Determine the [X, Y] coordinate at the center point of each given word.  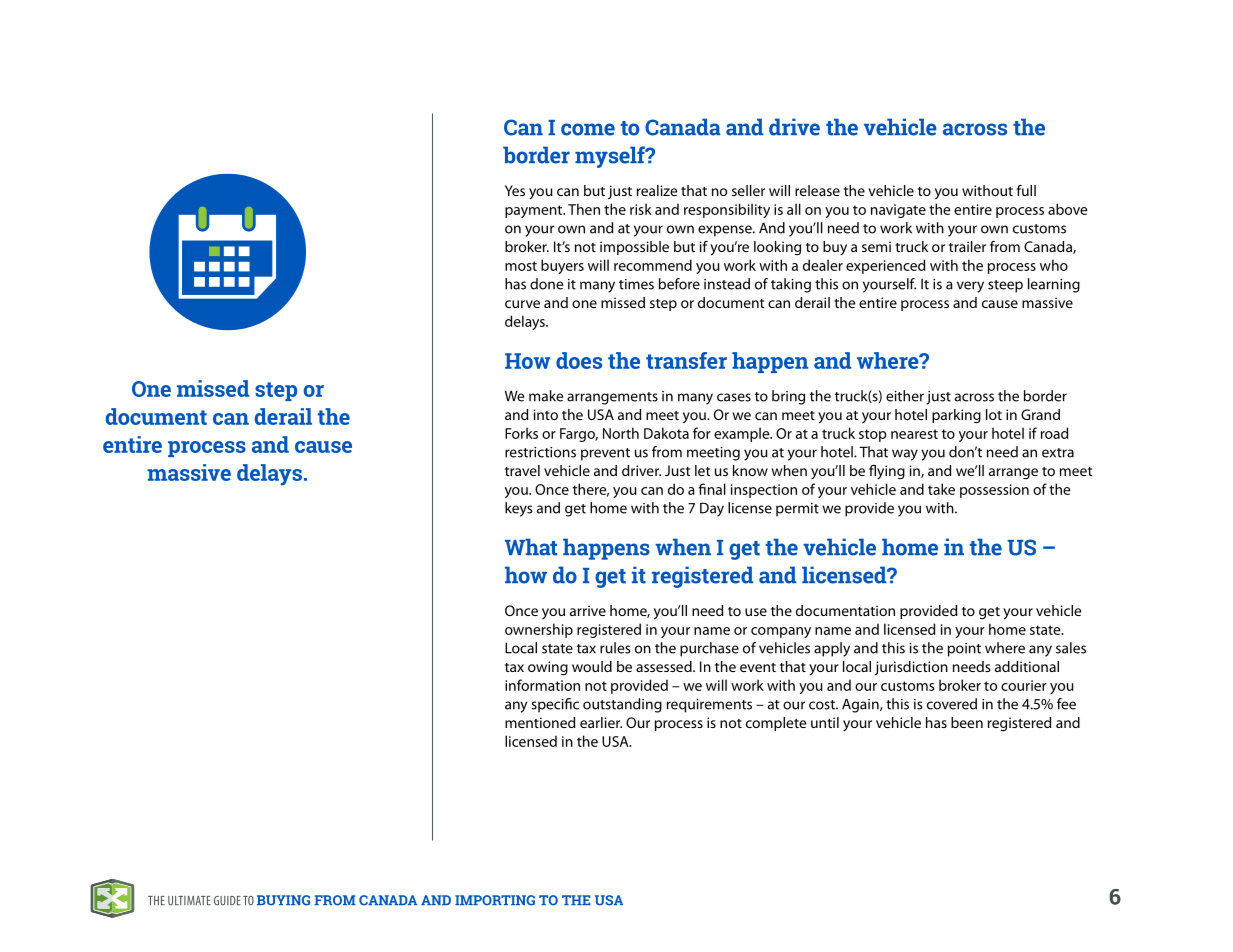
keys [519, 509]
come [588, 129]
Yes [515, 190]
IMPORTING [495, 900]
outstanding [622, 705]
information [542, 685]
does [579, 360]
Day [712, 509]
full [1026, 190]
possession [994, 491]
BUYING [283, 900]
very [970, 287]
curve [522, 304]
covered [952, 704]
